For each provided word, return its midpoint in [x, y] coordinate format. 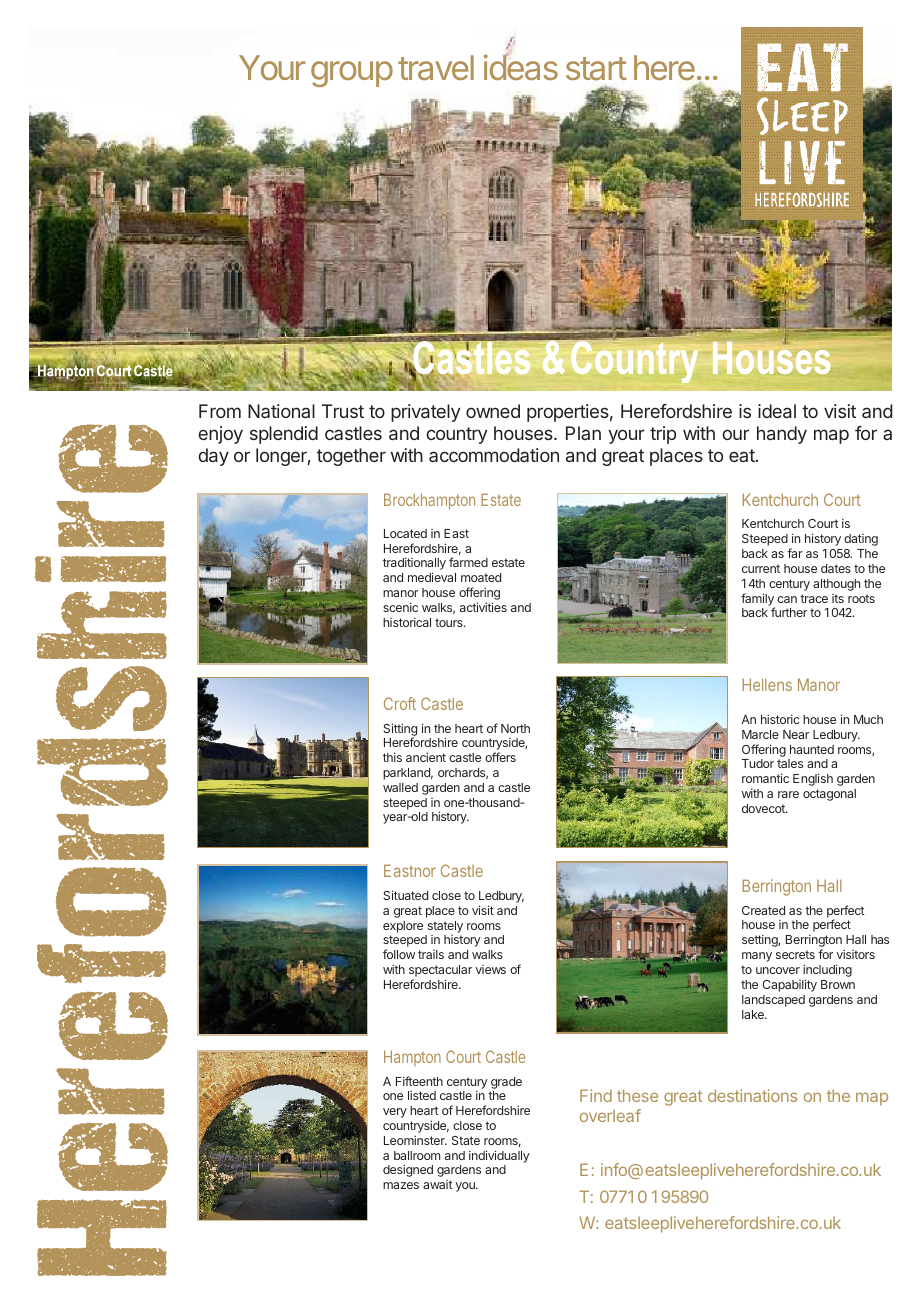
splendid [284, 435]
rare [788, 794]
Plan [583, 433]
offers [500, 757]
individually [499, 1156]
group [352, 74]
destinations [752, 1095]
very [395, 1113]
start [596, 69]
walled [400, 787]
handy [782, 435]
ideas [521, 66]
